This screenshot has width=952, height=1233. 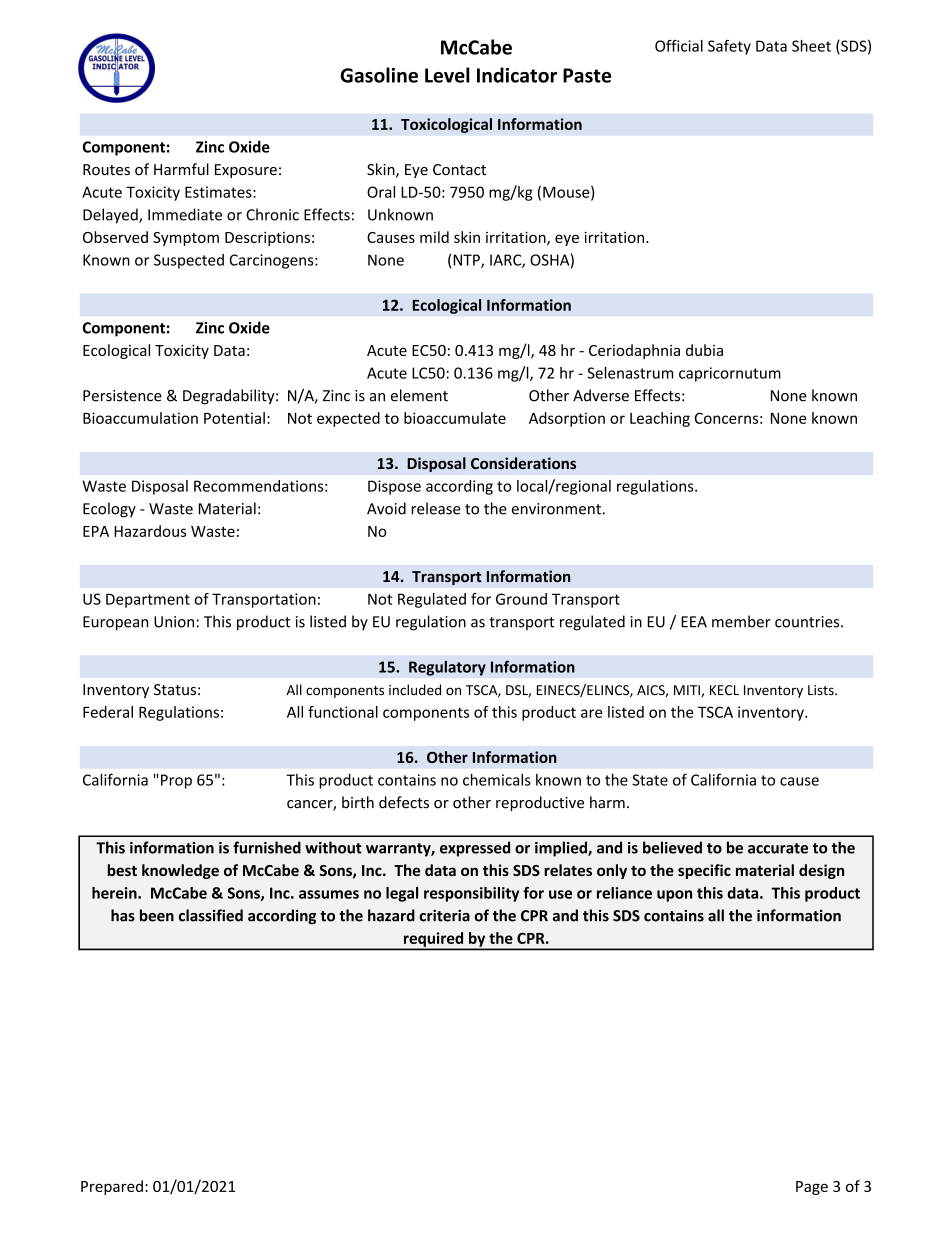 What do you see at coordinates (497, 780) in the screenshot?
I see `chemicals` at bounding box center [497, 780].
